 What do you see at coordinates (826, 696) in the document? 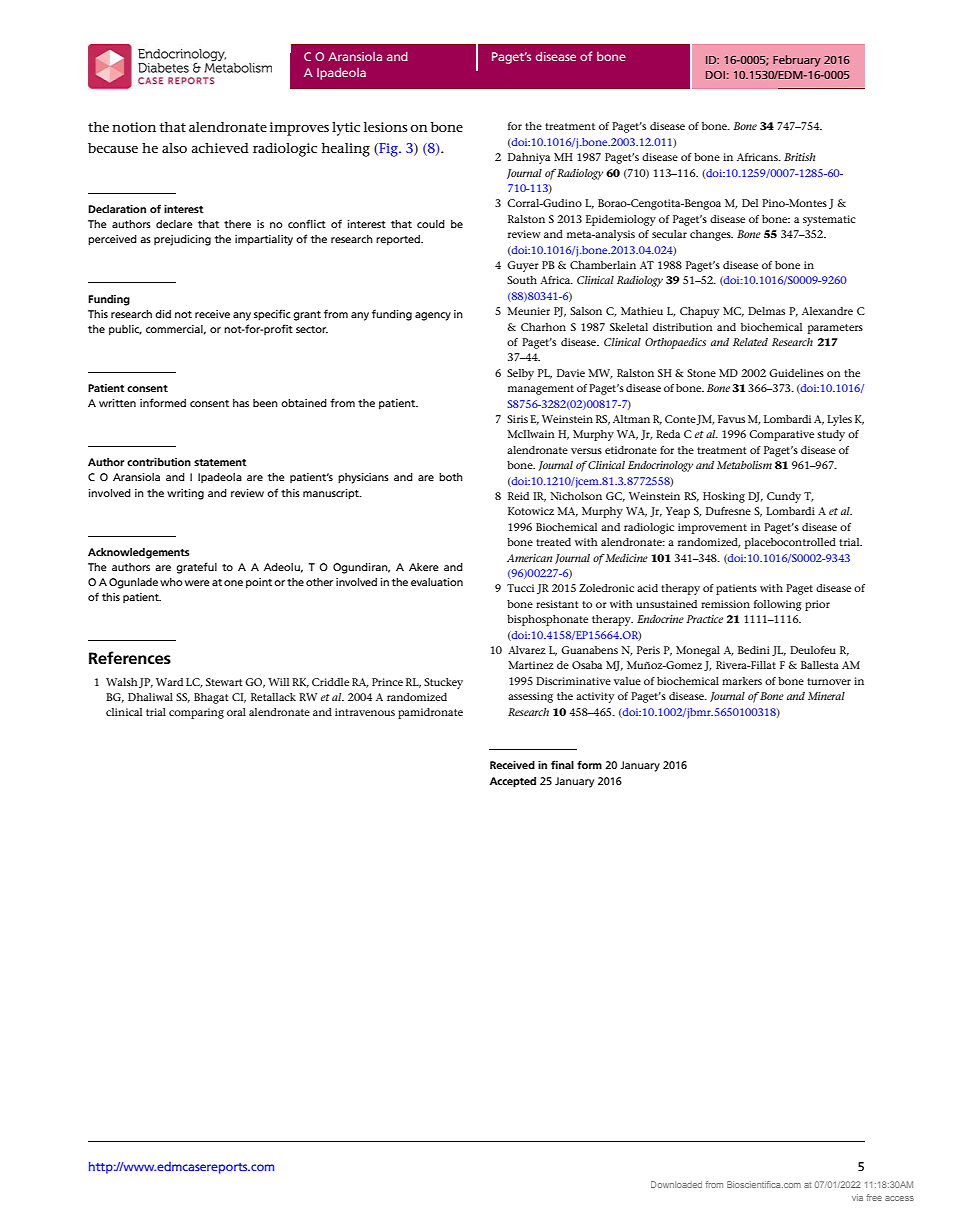
I see `Mineral` at bounding box center [826, 696].
